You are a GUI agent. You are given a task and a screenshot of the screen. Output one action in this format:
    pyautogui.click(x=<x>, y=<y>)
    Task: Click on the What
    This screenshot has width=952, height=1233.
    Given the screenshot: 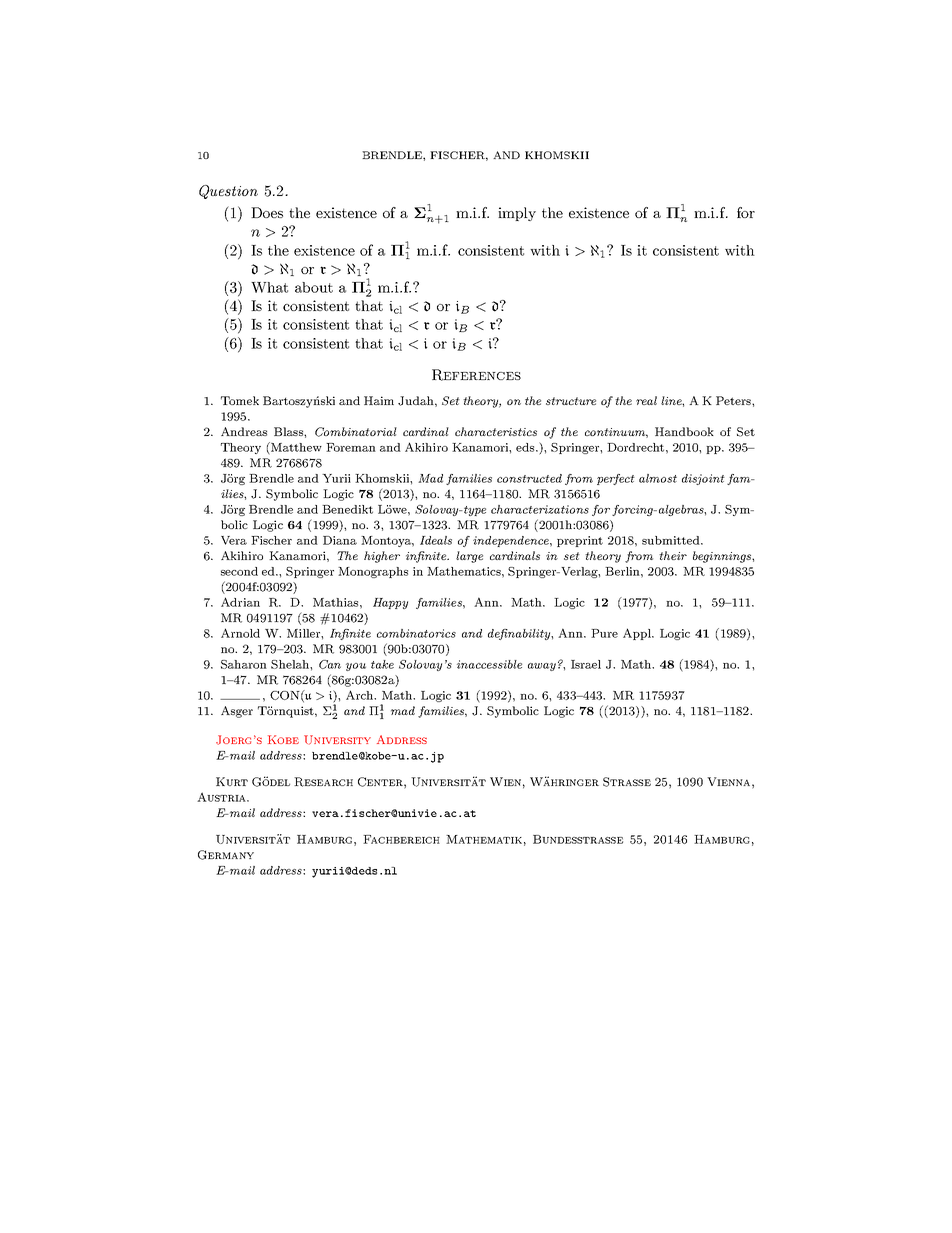 What is the action you would take?
    pyautogui.click(x=269, y=287)
